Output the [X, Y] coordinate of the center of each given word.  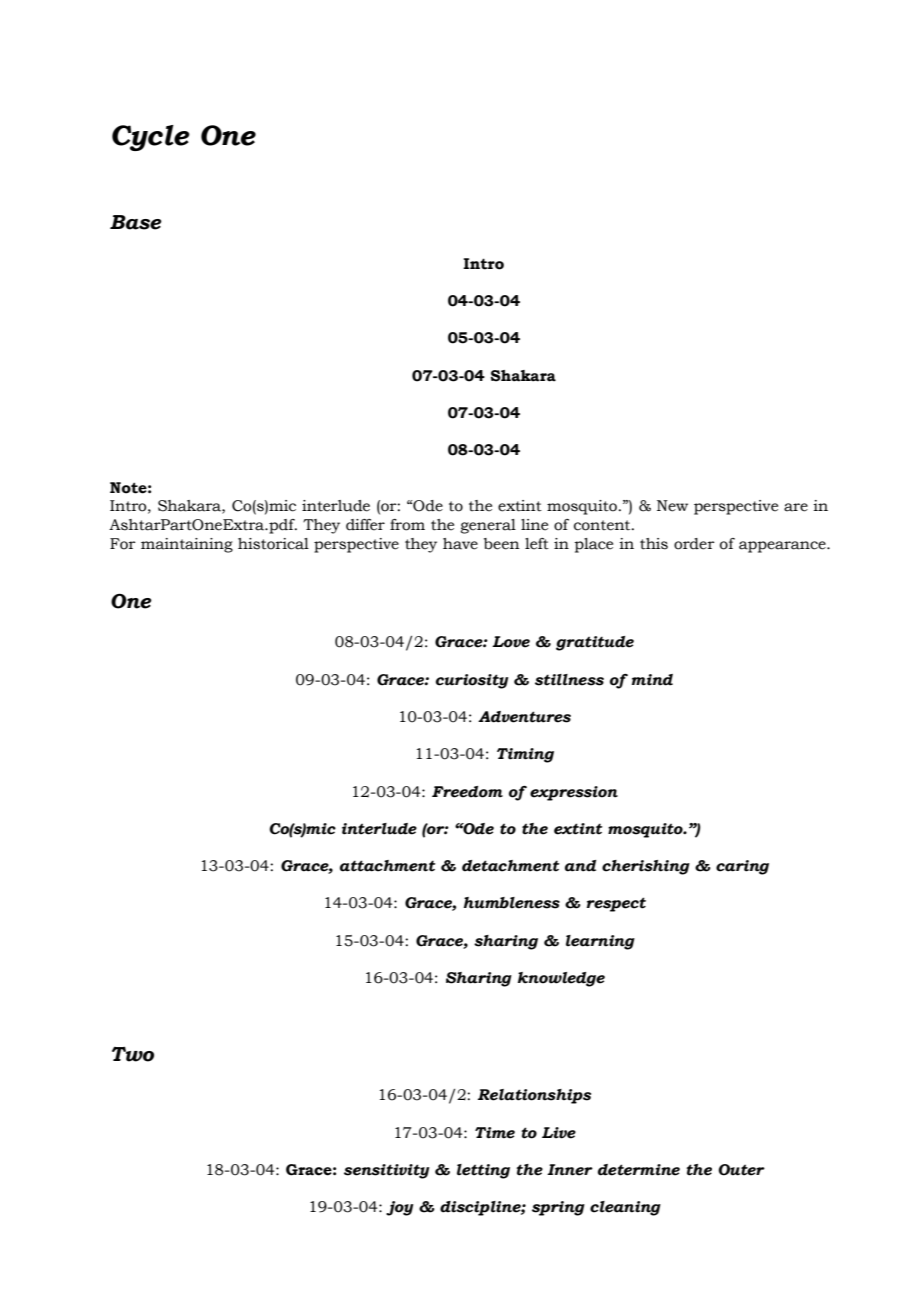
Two [133, 1054]
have [460, 544]
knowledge [561, 979]
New [672, 506]
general [488, 526]
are [796, 507]
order [694, 544]
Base [136, 222]
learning [600, 942]
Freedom [467, 792]
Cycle [151, 138]
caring [742, 867]
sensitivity [386, 1171]
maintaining [187, 545]
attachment [387, 866]
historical [273, 544]
